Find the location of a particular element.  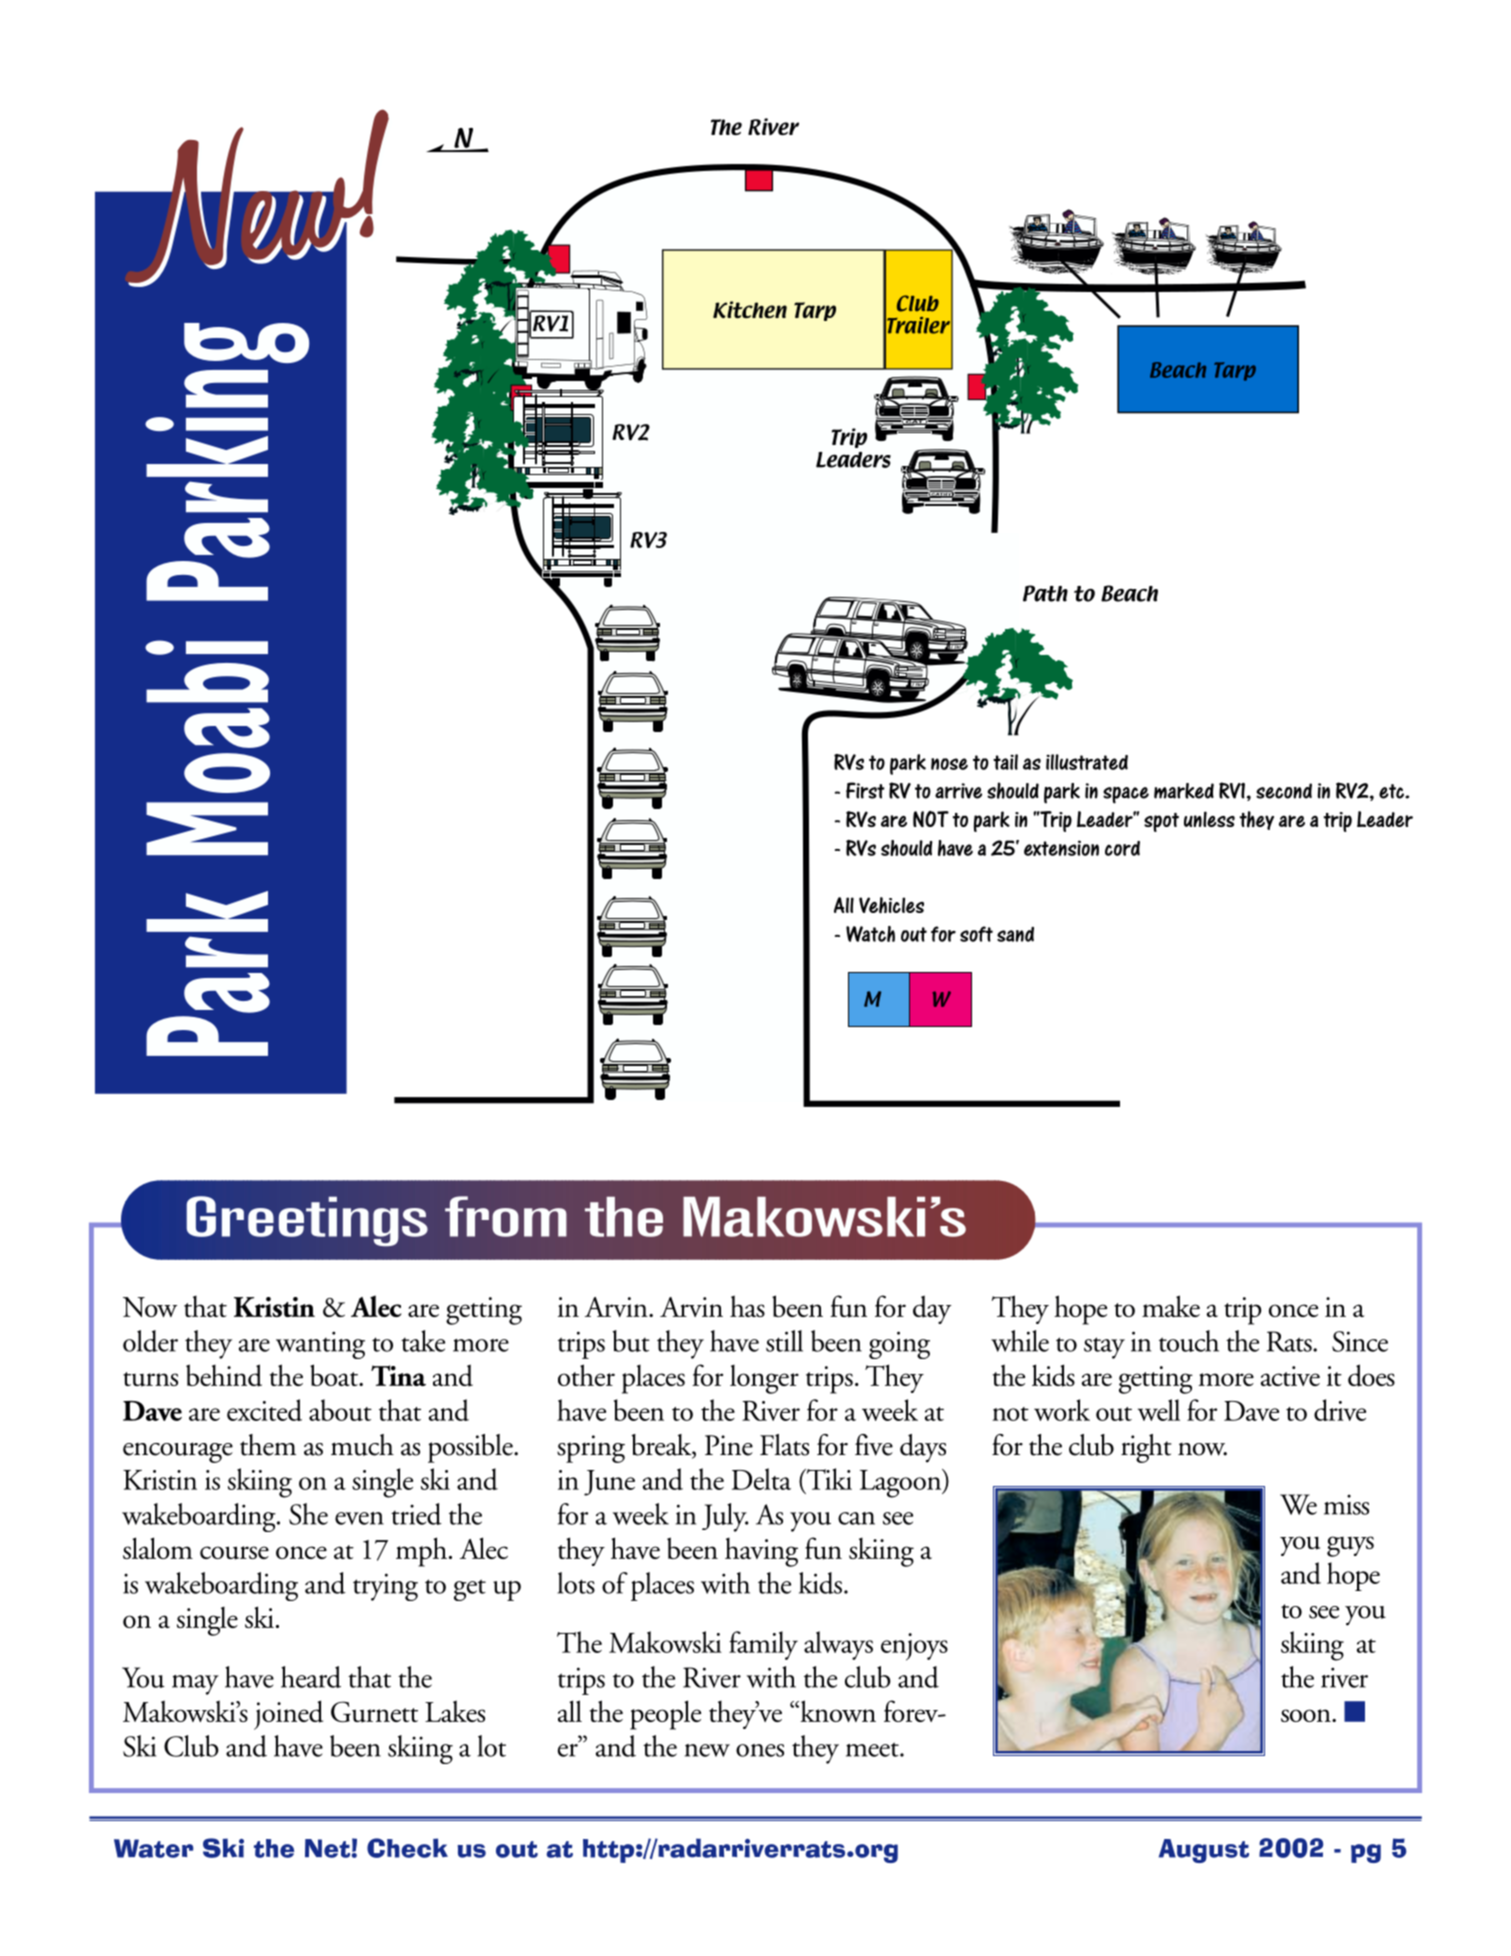

soon is located at coordinates (1307, 1715).
